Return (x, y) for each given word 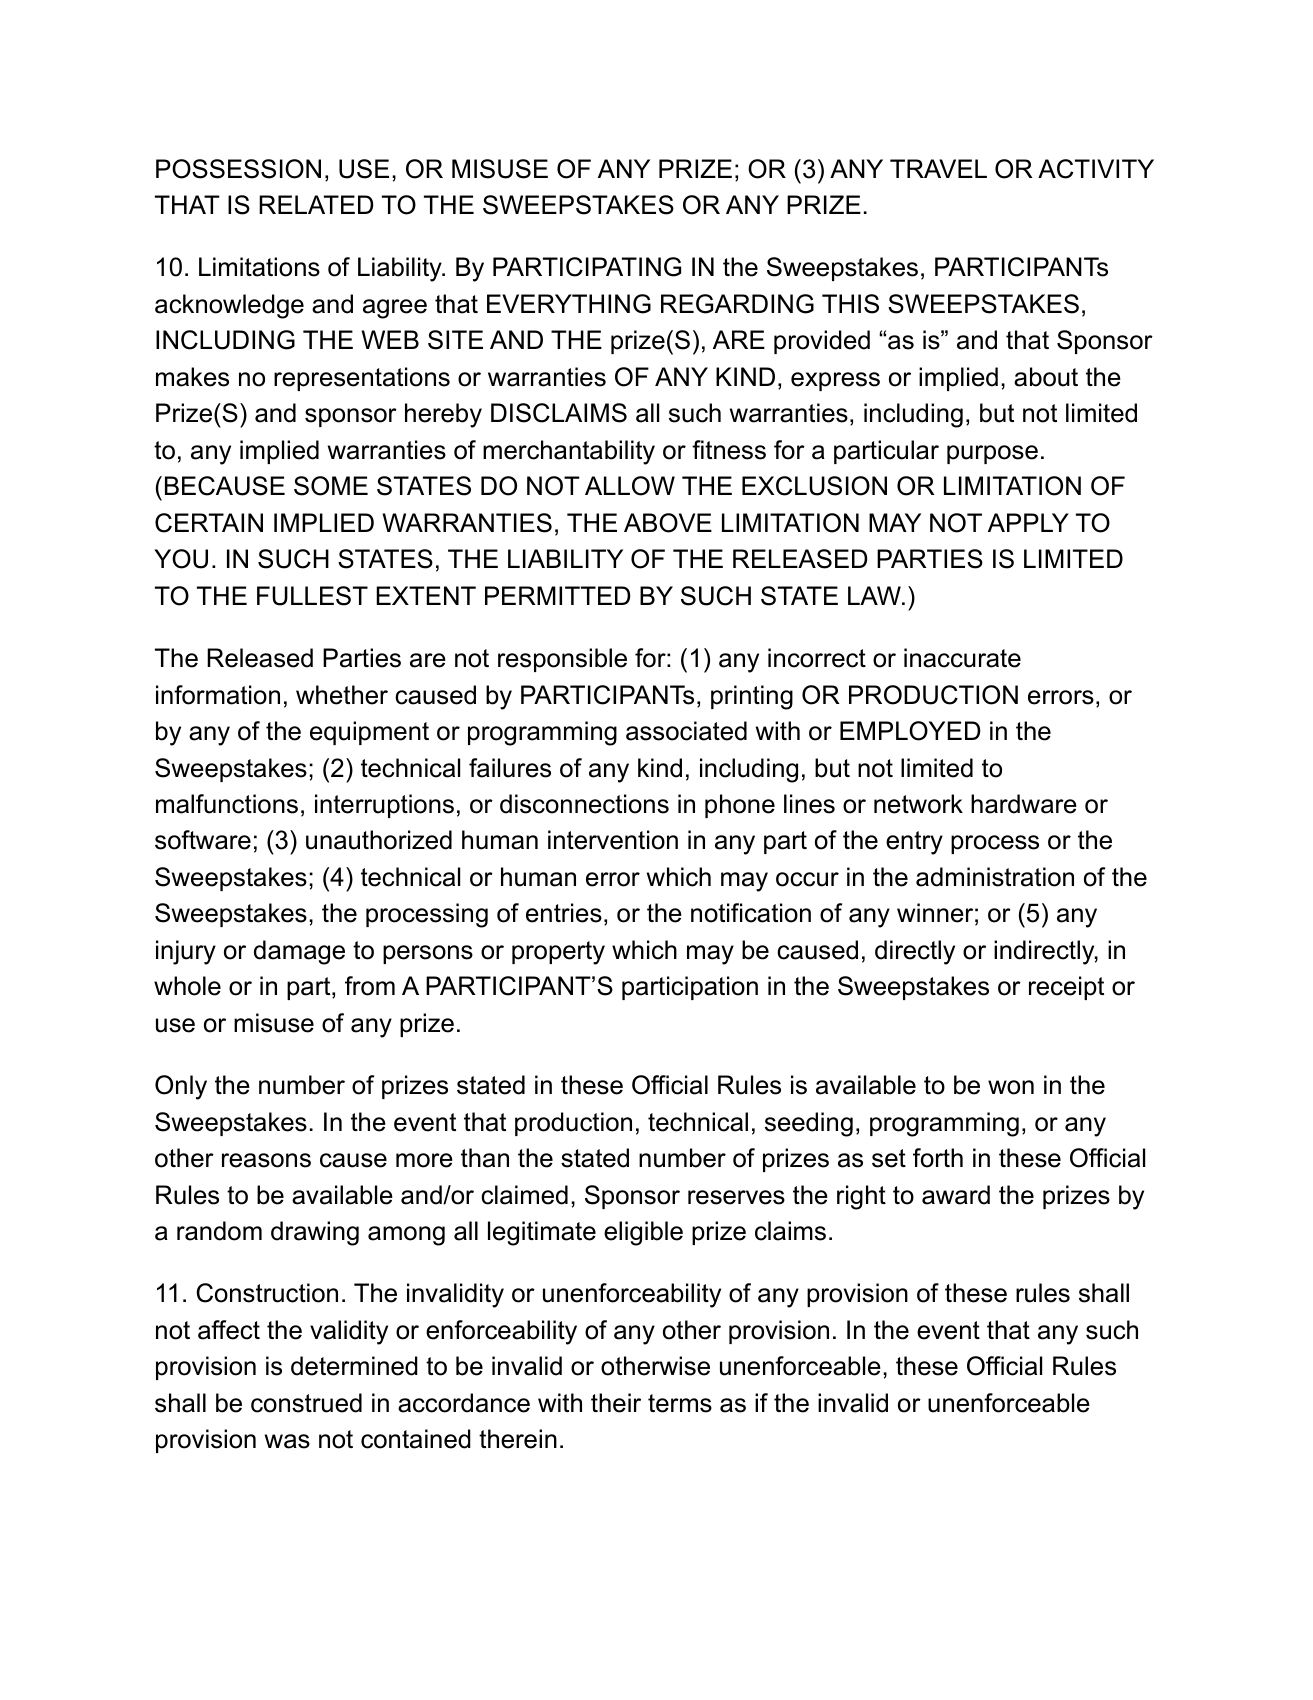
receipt (1066, 988)
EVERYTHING (569, 304)
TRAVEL (938, 168)
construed (306, 1403)
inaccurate (962, 658)
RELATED (316, 204)
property (558, 953)
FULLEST (312, 596)
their (616, 1403)
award (956, 1195)
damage (299, 952)
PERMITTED (558, 595)
